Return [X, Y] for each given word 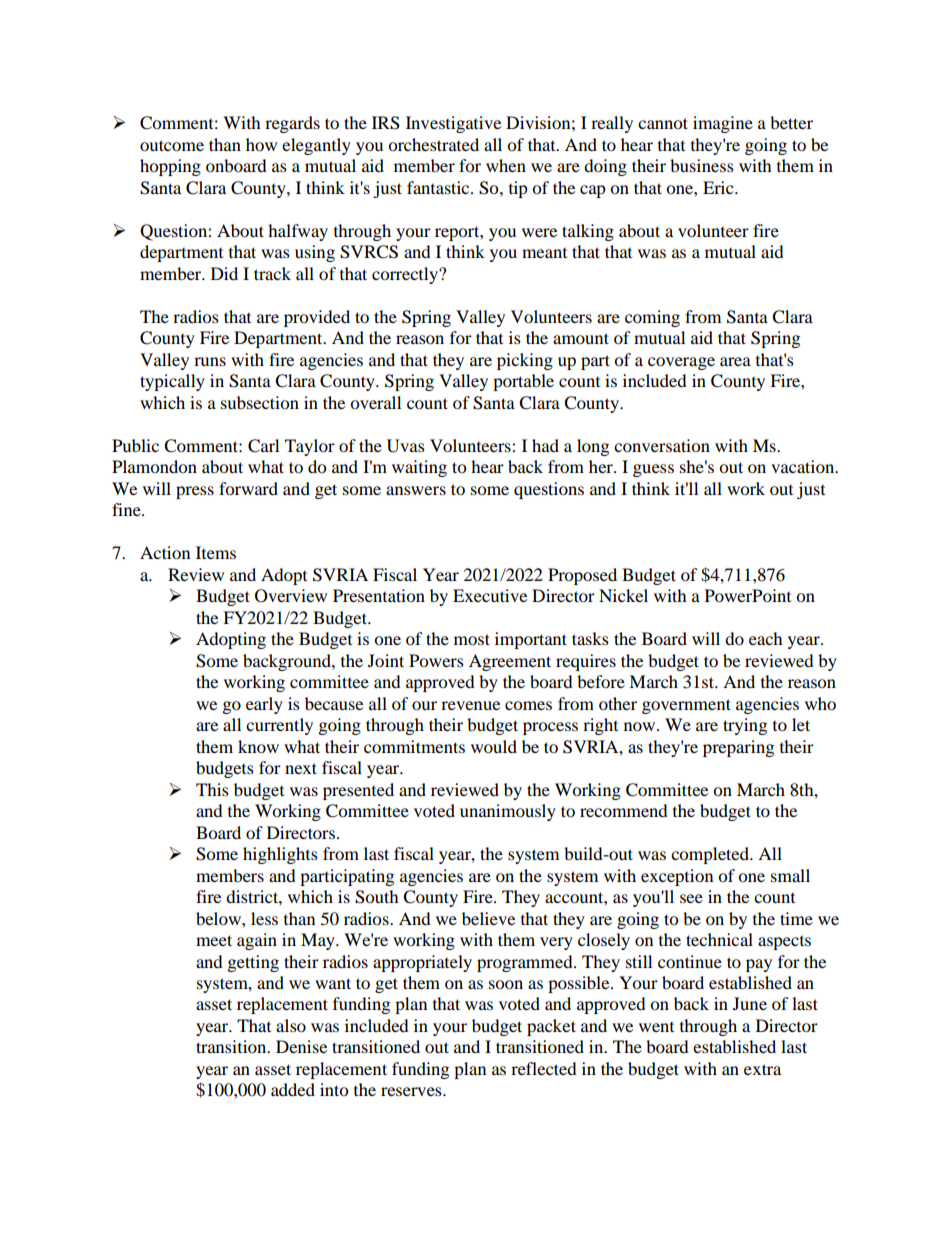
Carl [263, 446]
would [494, 746]
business [702, 165]
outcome [172, 145]
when [506, 165]
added [293, 1089]
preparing [738, 748]
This [212, 789]
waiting [419, 468]
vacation [804, 466]
